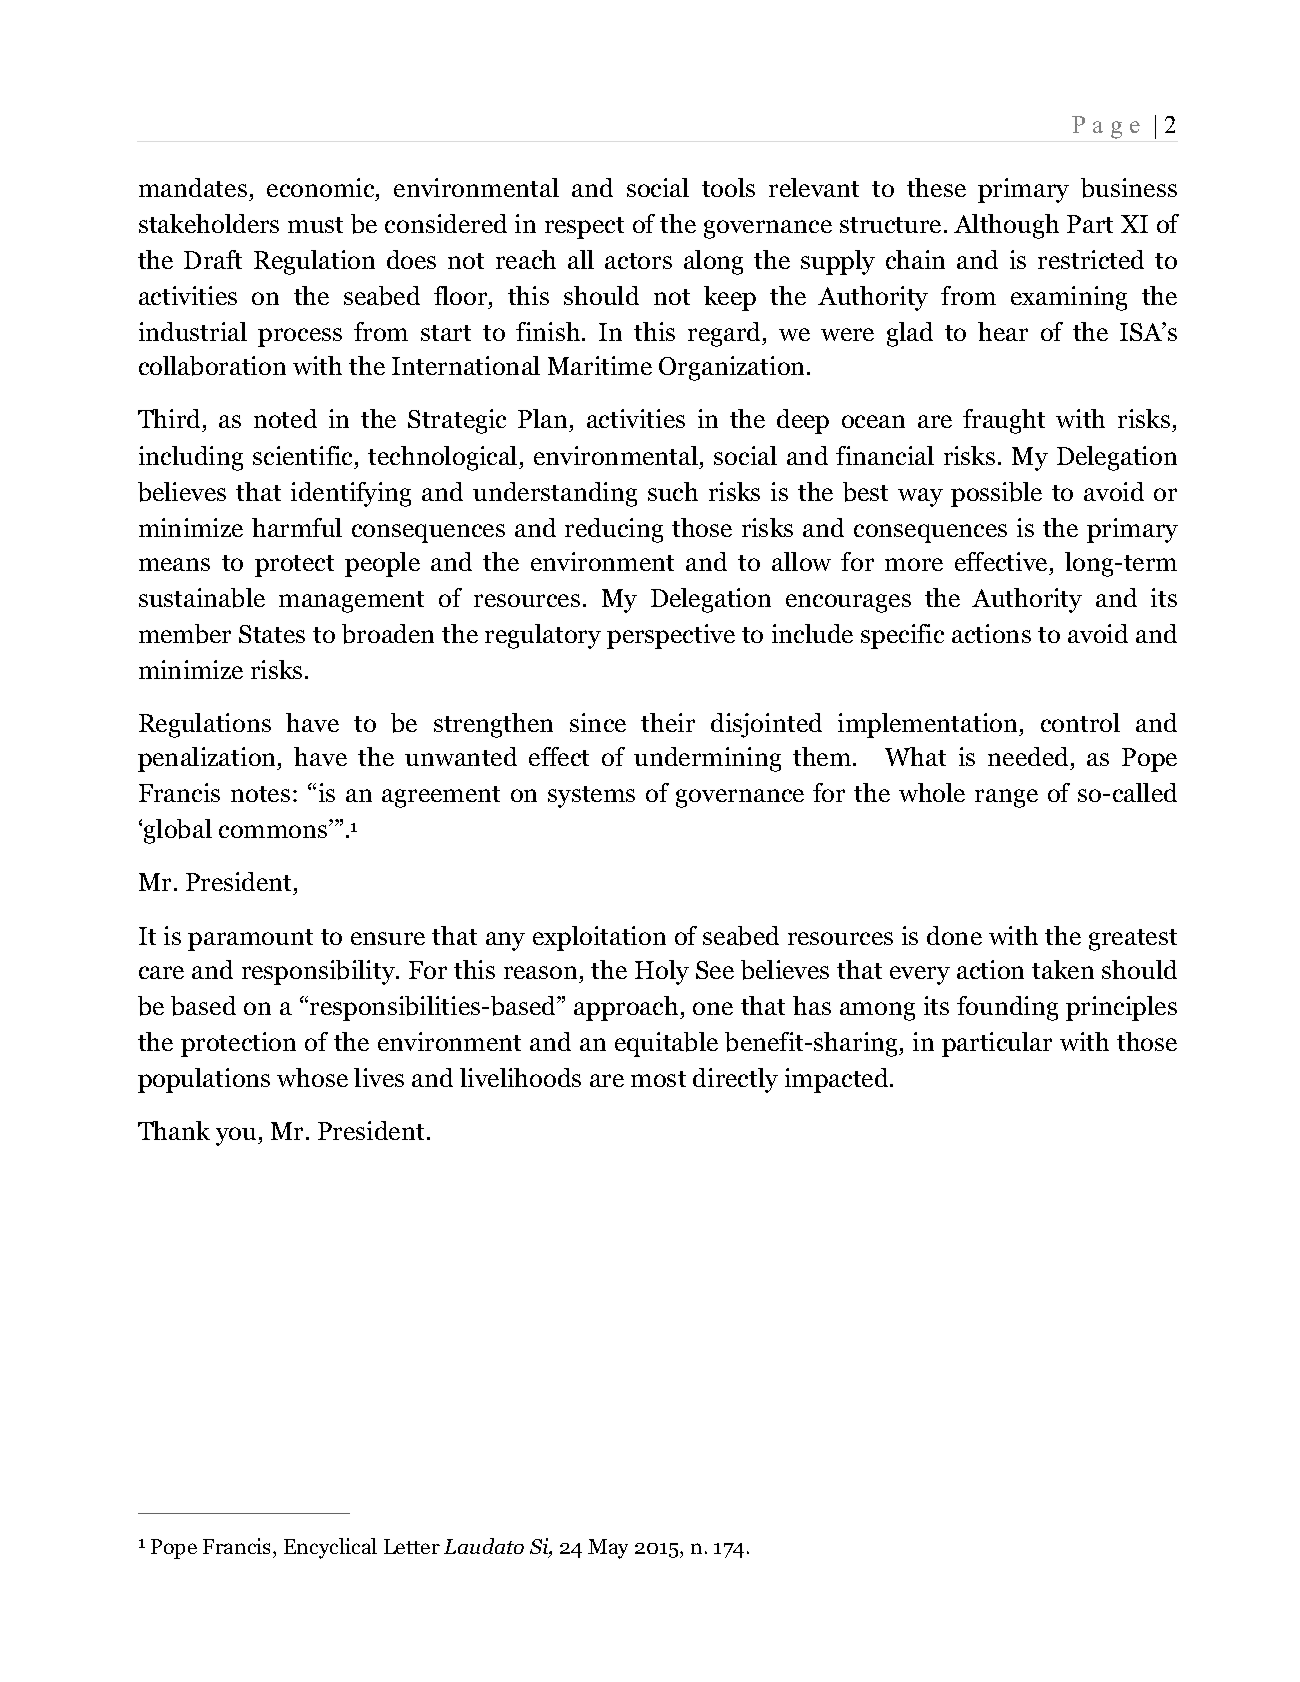  Describe the element at coordinates (1006, 226) in the page. I see `Although` at that location.
